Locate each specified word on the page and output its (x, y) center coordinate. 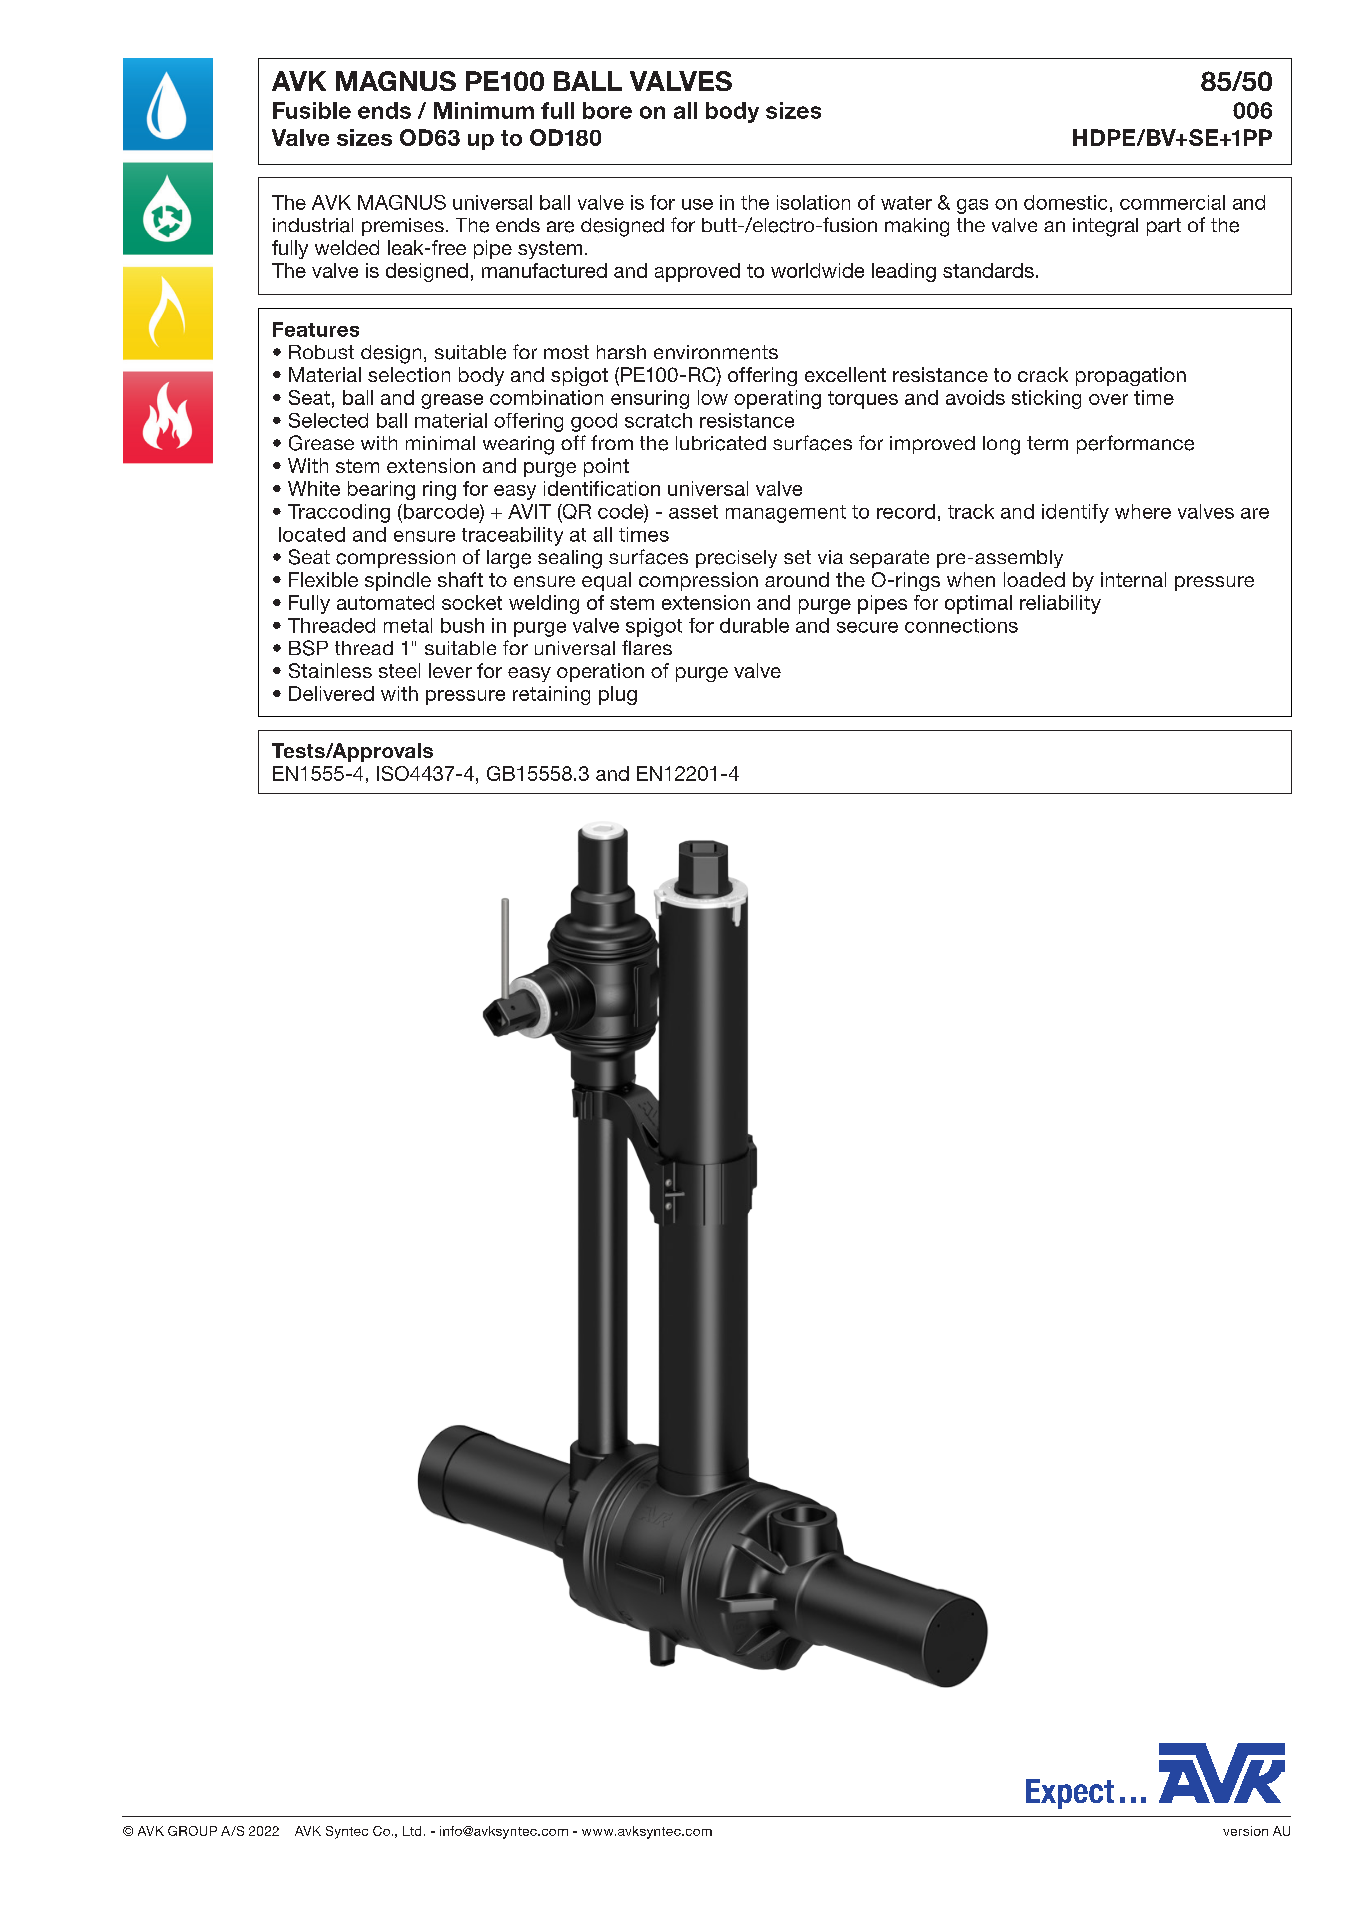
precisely (736, 559)
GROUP (192, 1831)
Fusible (312, 110)
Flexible (323, 579)
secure (867, 627)
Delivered (331, 693)
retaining (551, 695)
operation (600, 672)
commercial (1172, 202)
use (697, 204)
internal (1133, 579)
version (1245, 1831)
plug (618, 695)
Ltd (412, 1831)
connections (961, 625)
